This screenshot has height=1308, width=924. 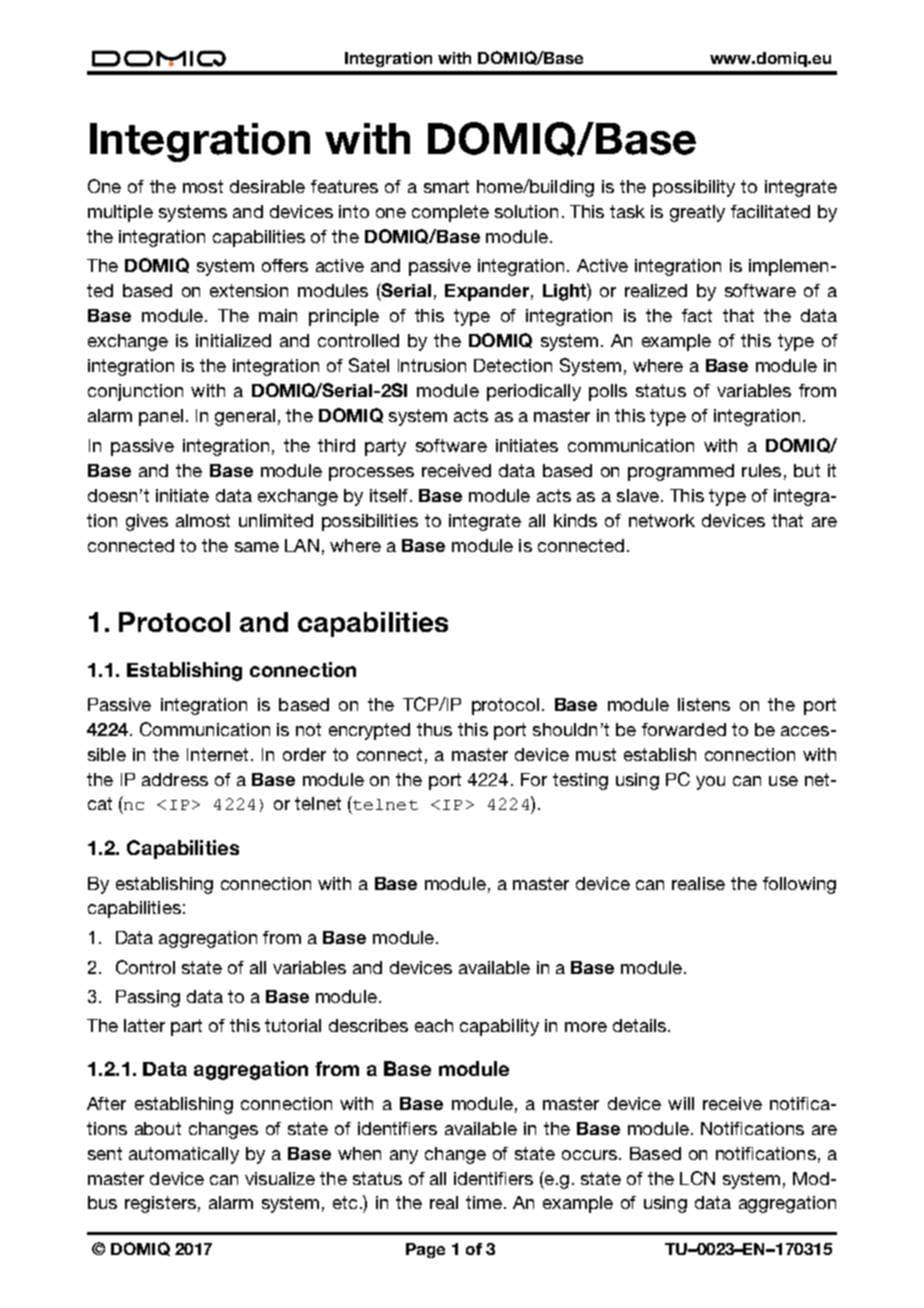 What do you see at coordinates (662, 520) in the screenshot?
I see `network` at bounding box center [662, 520].
